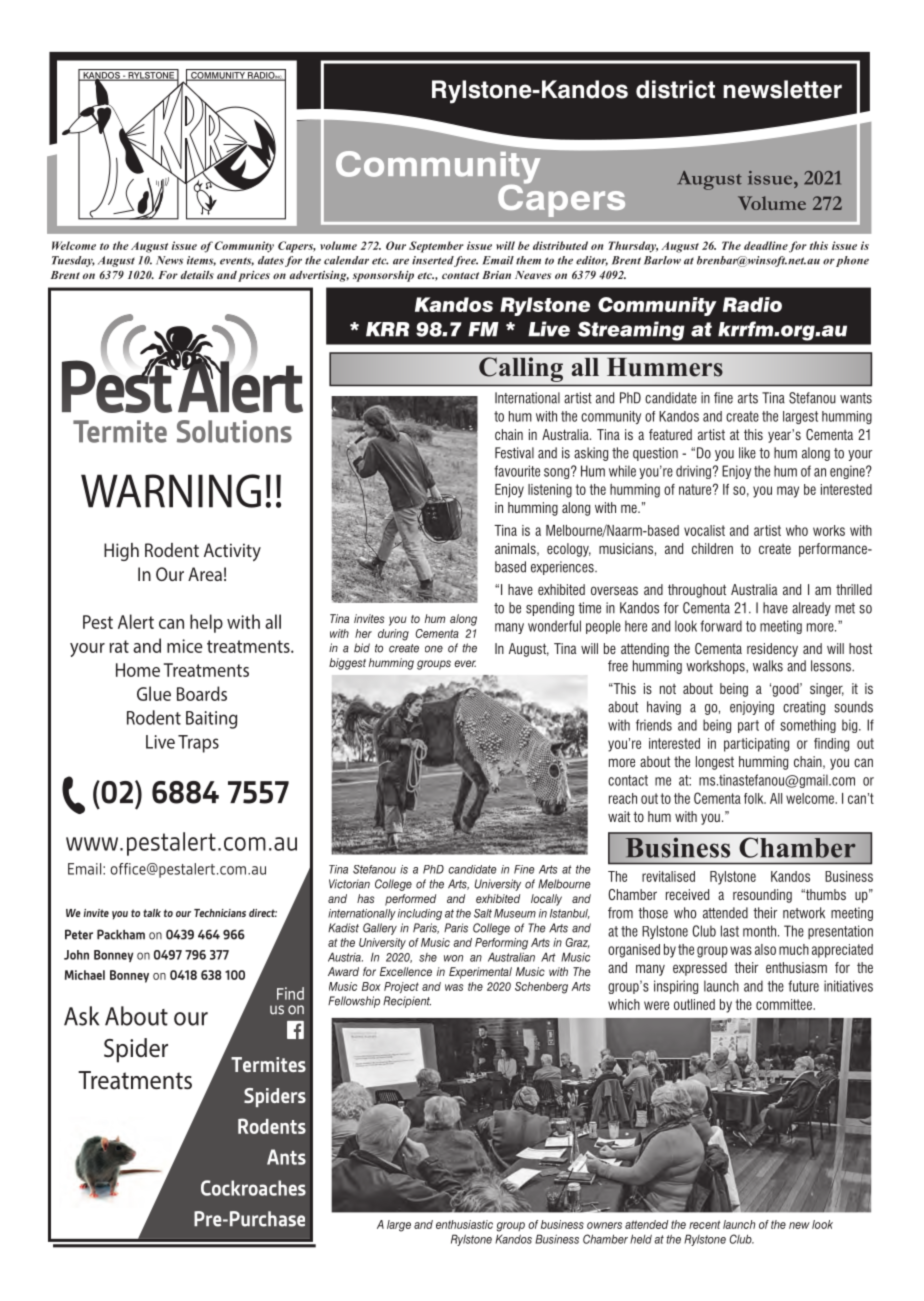 Image resolution: width=924 pixels, height=1301 pixels. Describe the element at coordinates (675, 89) in the image. I see `district` at that location.
